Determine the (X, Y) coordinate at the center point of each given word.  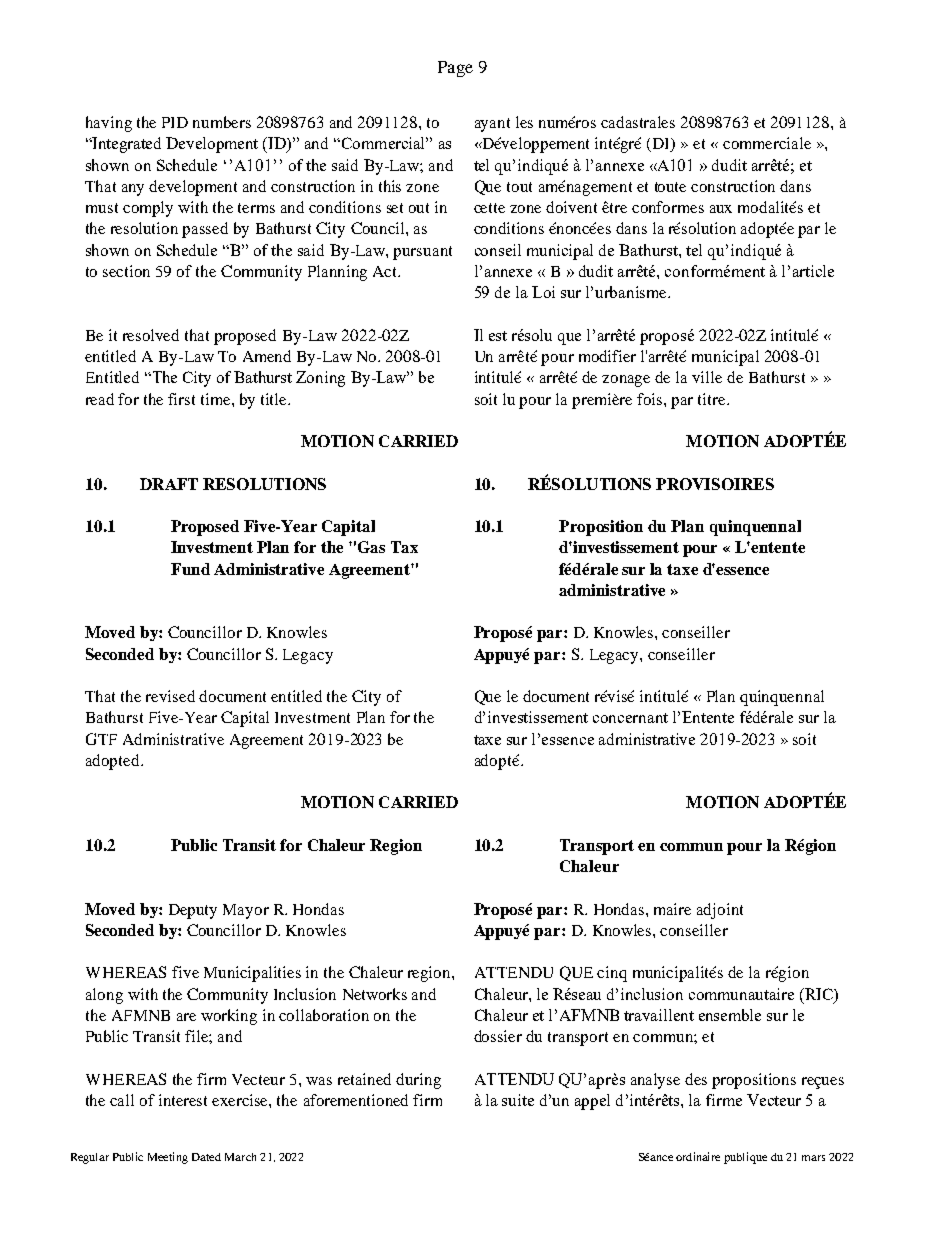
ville (707, 377)
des (696, 1079)
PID (175, 122)
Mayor (246, 911)
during (418, 1081)
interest (183, 1100)
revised (170, 696)
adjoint (720, 911)
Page (455, 69)
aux (721, 209)
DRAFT (169, 484)
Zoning (320, 379)
